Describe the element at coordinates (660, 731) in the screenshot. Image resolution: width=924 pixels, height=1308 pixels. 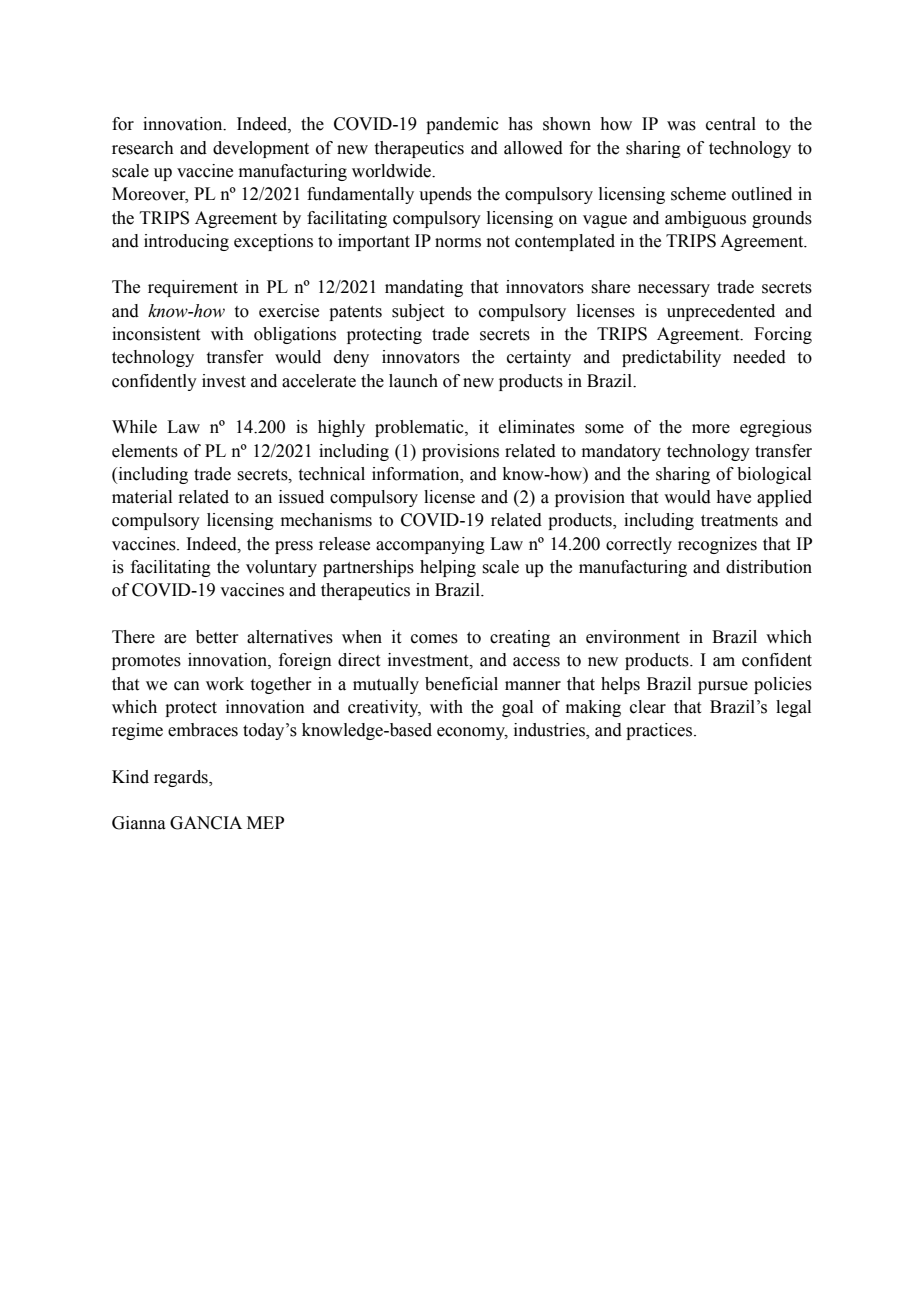
I see `practices` at that location.
